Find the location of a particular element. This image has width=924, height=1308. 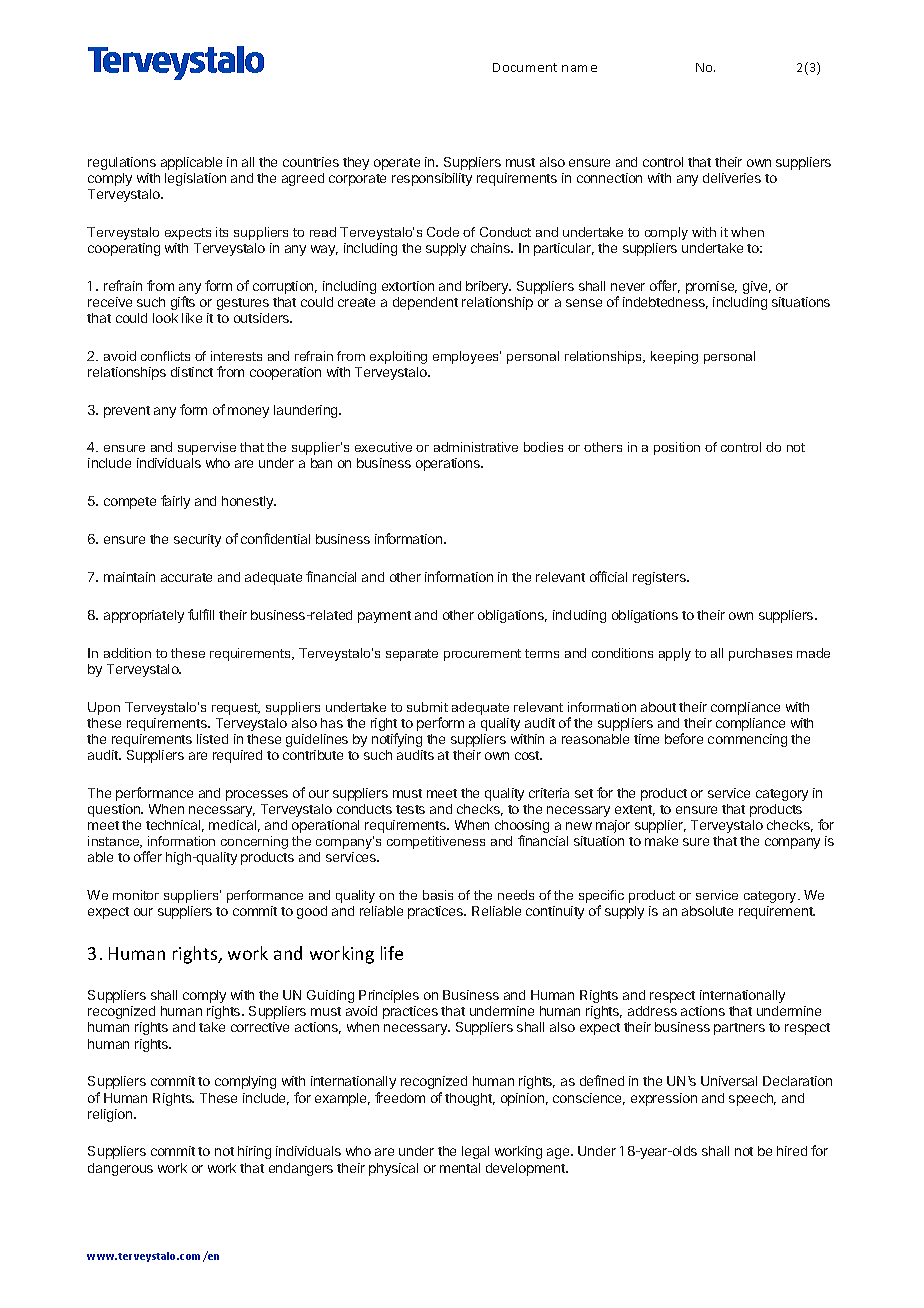

hiring is located at coordinates (254, 1152).
